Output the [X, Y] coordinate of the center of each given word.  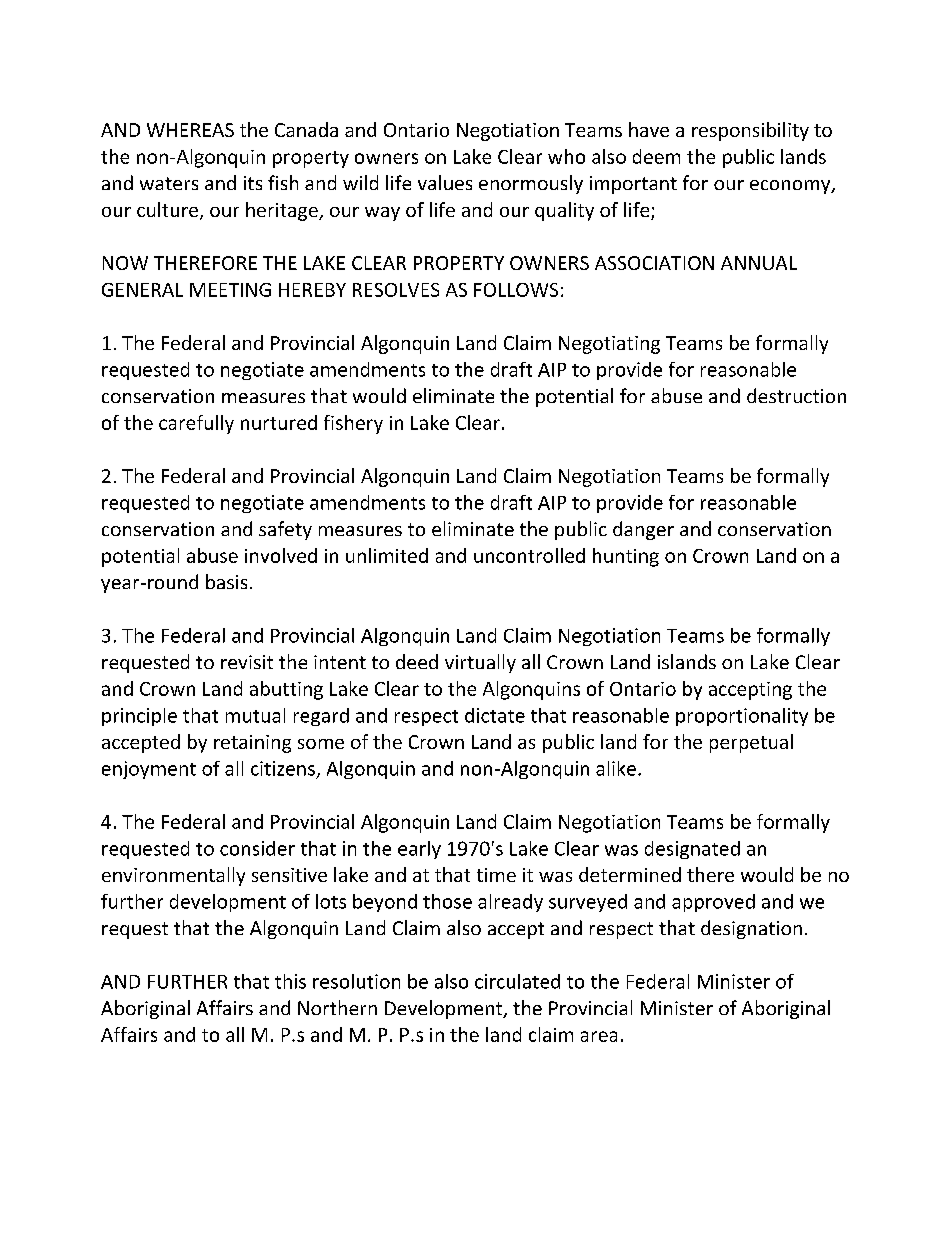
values [445, 182]
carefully [196, 424]
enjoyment [149, 770]
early [419, 850]
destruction [796, 395]
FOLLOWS [516, 290]
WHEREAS [190, 130]
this [290, 981]
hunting [626, 557]
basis [226, 581]
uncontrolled [529, 555]
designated [692, 850]
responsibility [750, 131]
